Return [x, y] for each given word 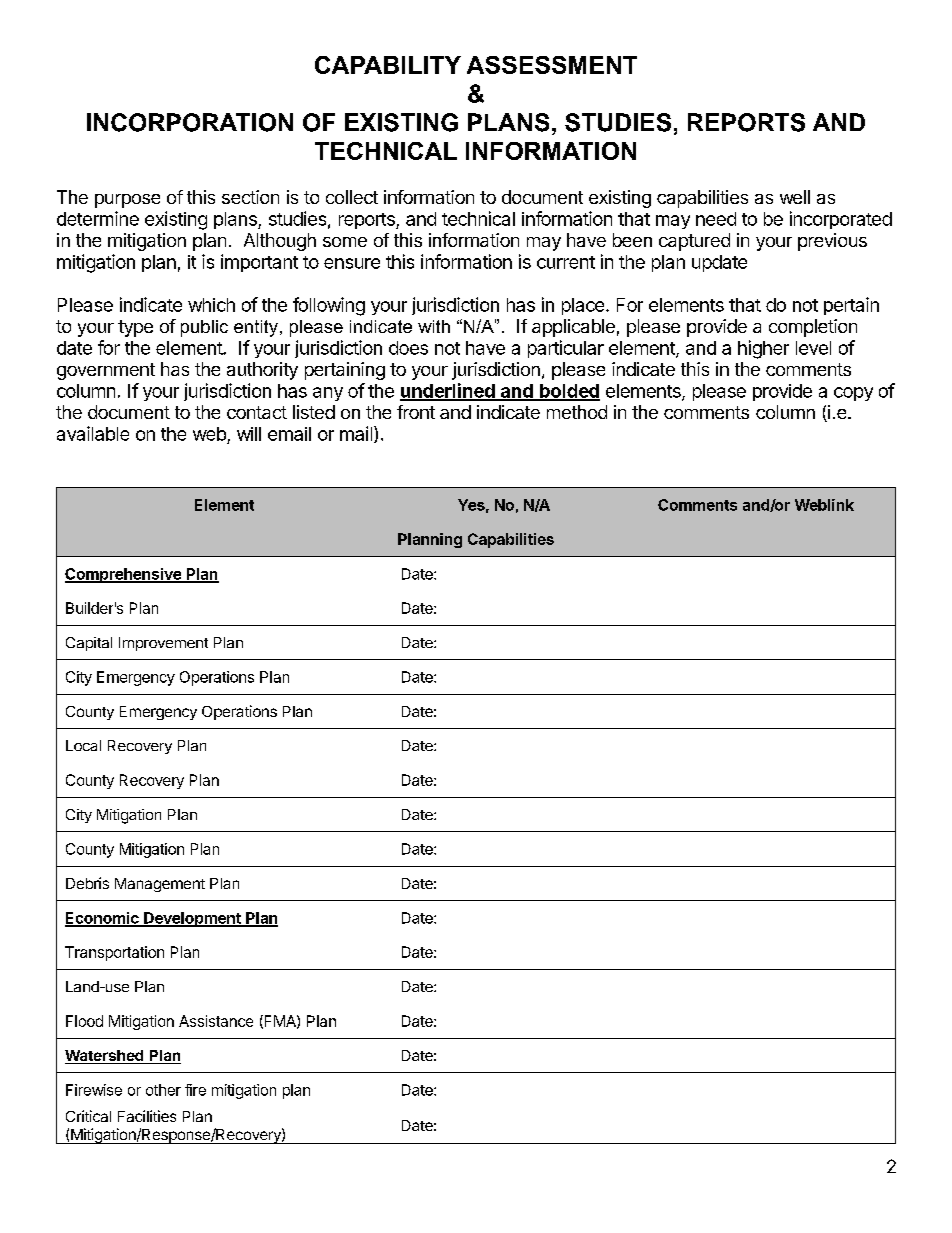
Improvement [163, 644]
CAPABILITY [388, 65]
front [416, 412]
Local [83, 745]
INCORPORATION [190, 122]
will [249, 434]
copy [853, 394]
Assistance [216, 1021]
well [795, 197]
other [163, 1090]
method [577, 412]
